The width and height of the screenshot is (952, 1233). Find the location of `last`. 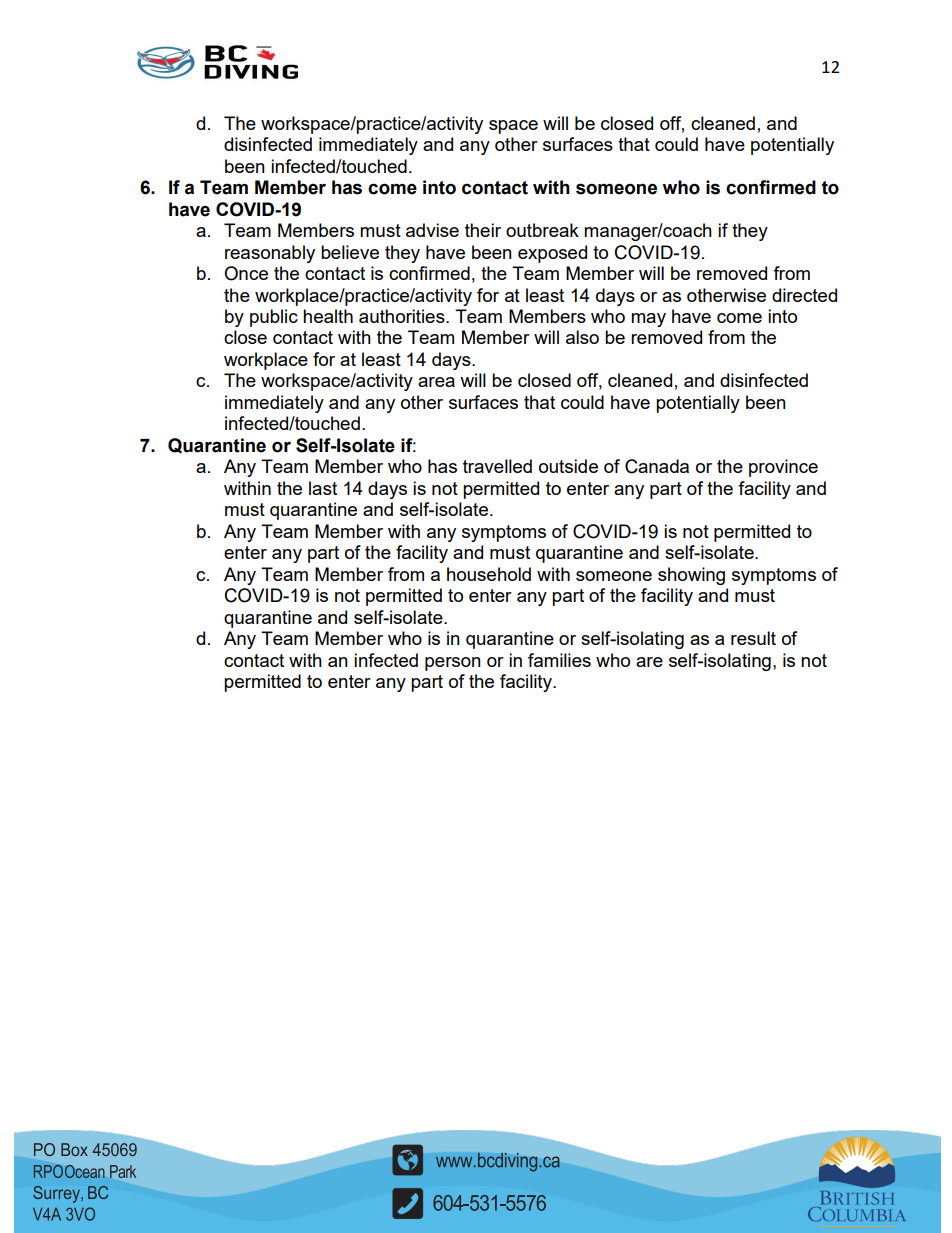

last is located at coordinates (323, 488).
